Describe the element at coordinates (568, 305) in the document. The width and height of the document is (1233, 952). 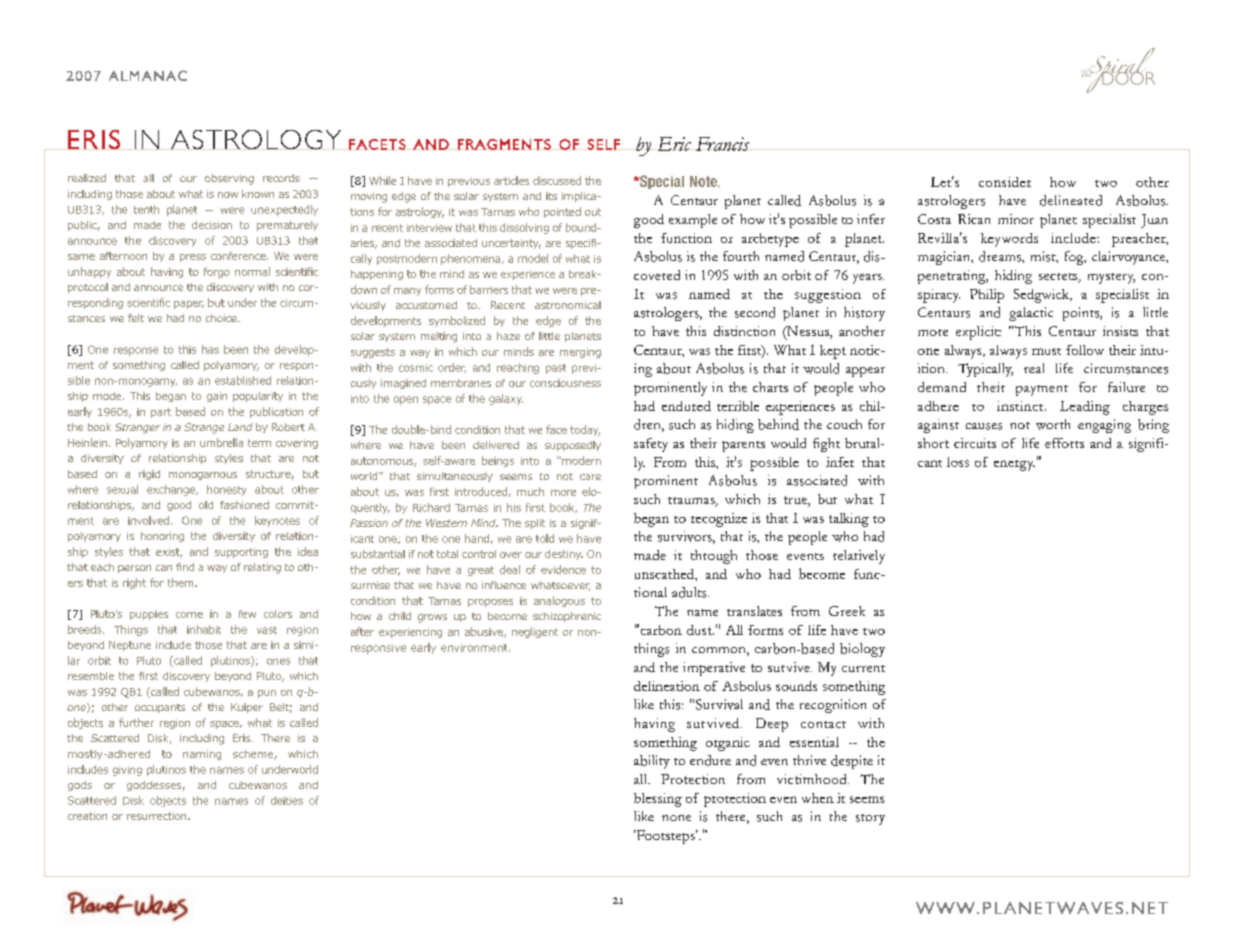
I see `astronomical` at that location.
